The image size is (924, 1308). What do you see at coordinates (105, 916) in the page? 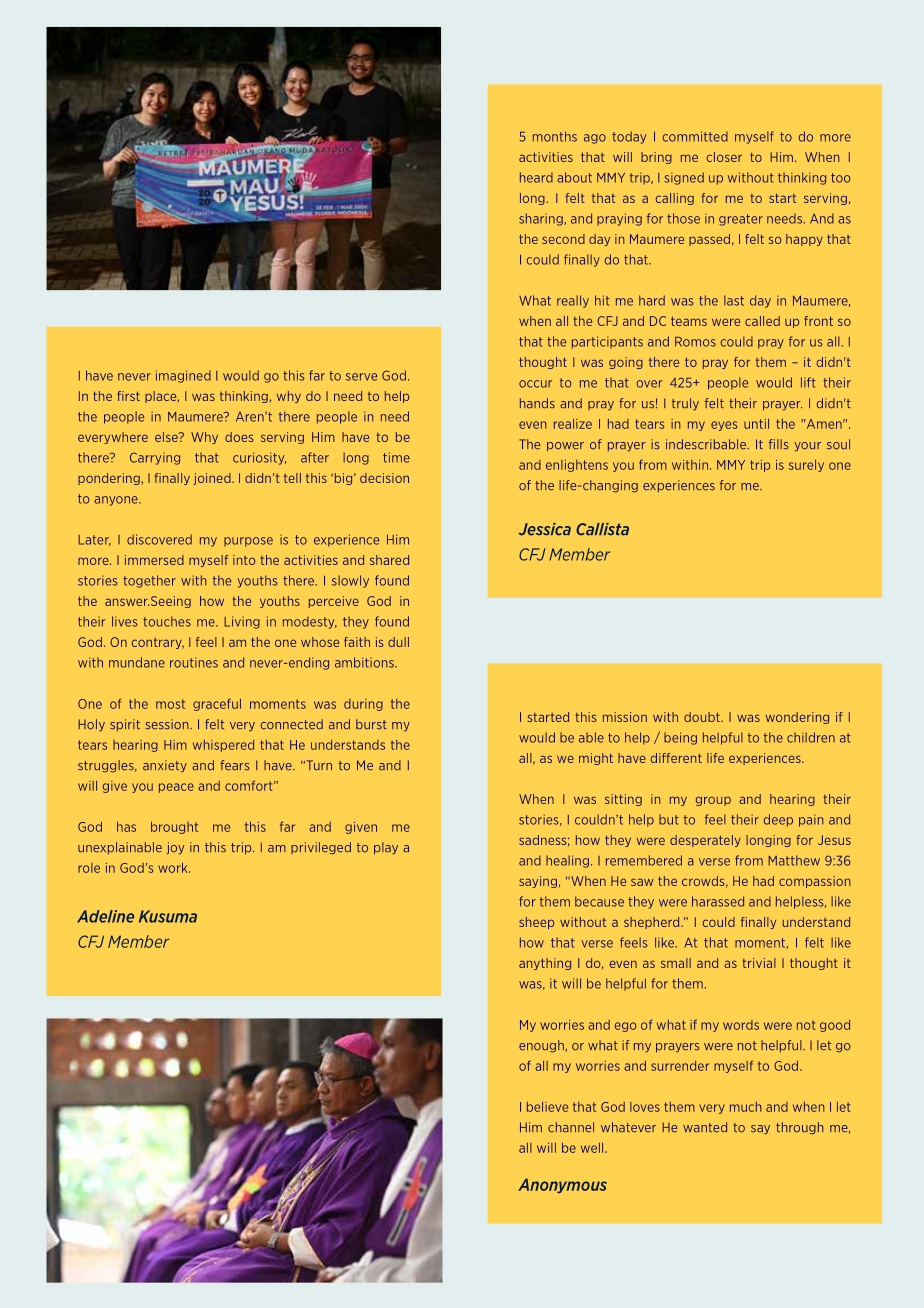
I see `Adeline` at bounding box center [105, 916].
